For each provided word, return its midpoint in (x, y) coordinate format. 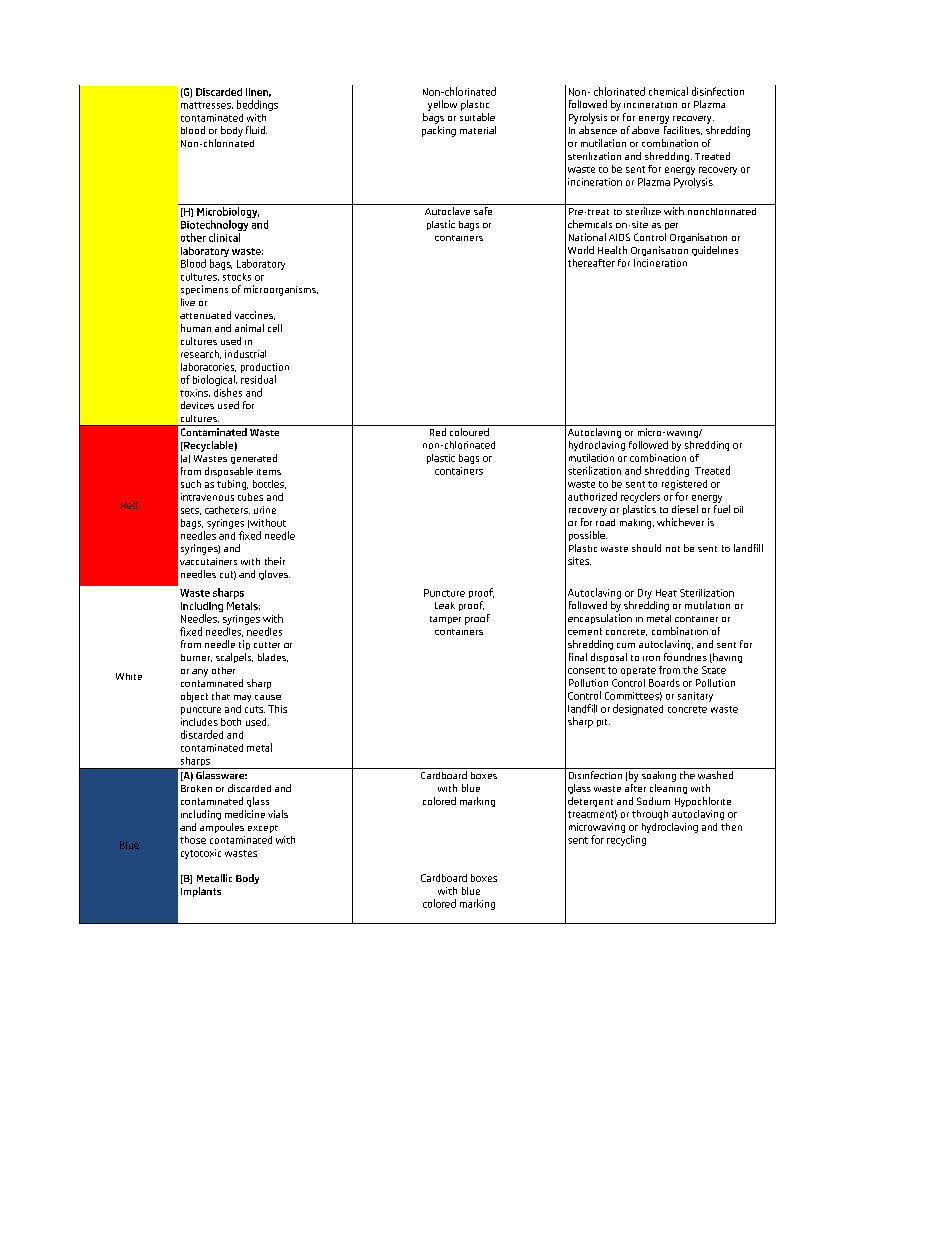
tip (244, 645)
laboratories (208, 367)
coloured (469, 430)
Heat (666, 593)
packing (439, 131)
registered (684, 485)
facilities (683, 130)
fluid (256, 130)
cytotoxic (201, 854)
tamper (445, 620)
